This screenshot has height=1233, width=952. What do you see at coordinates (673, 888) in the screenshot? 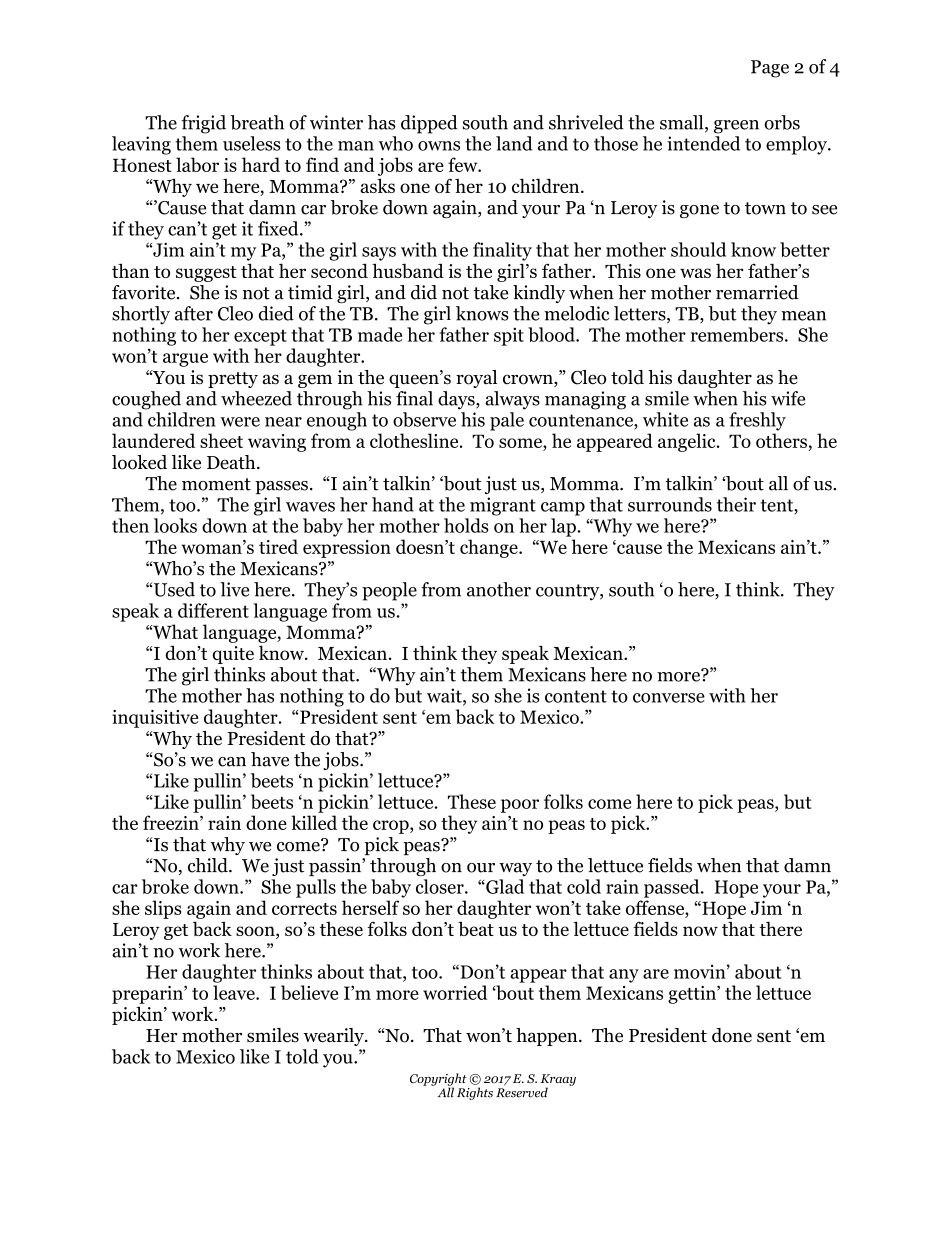
I see `passed` at bounding box center [673, 888].
